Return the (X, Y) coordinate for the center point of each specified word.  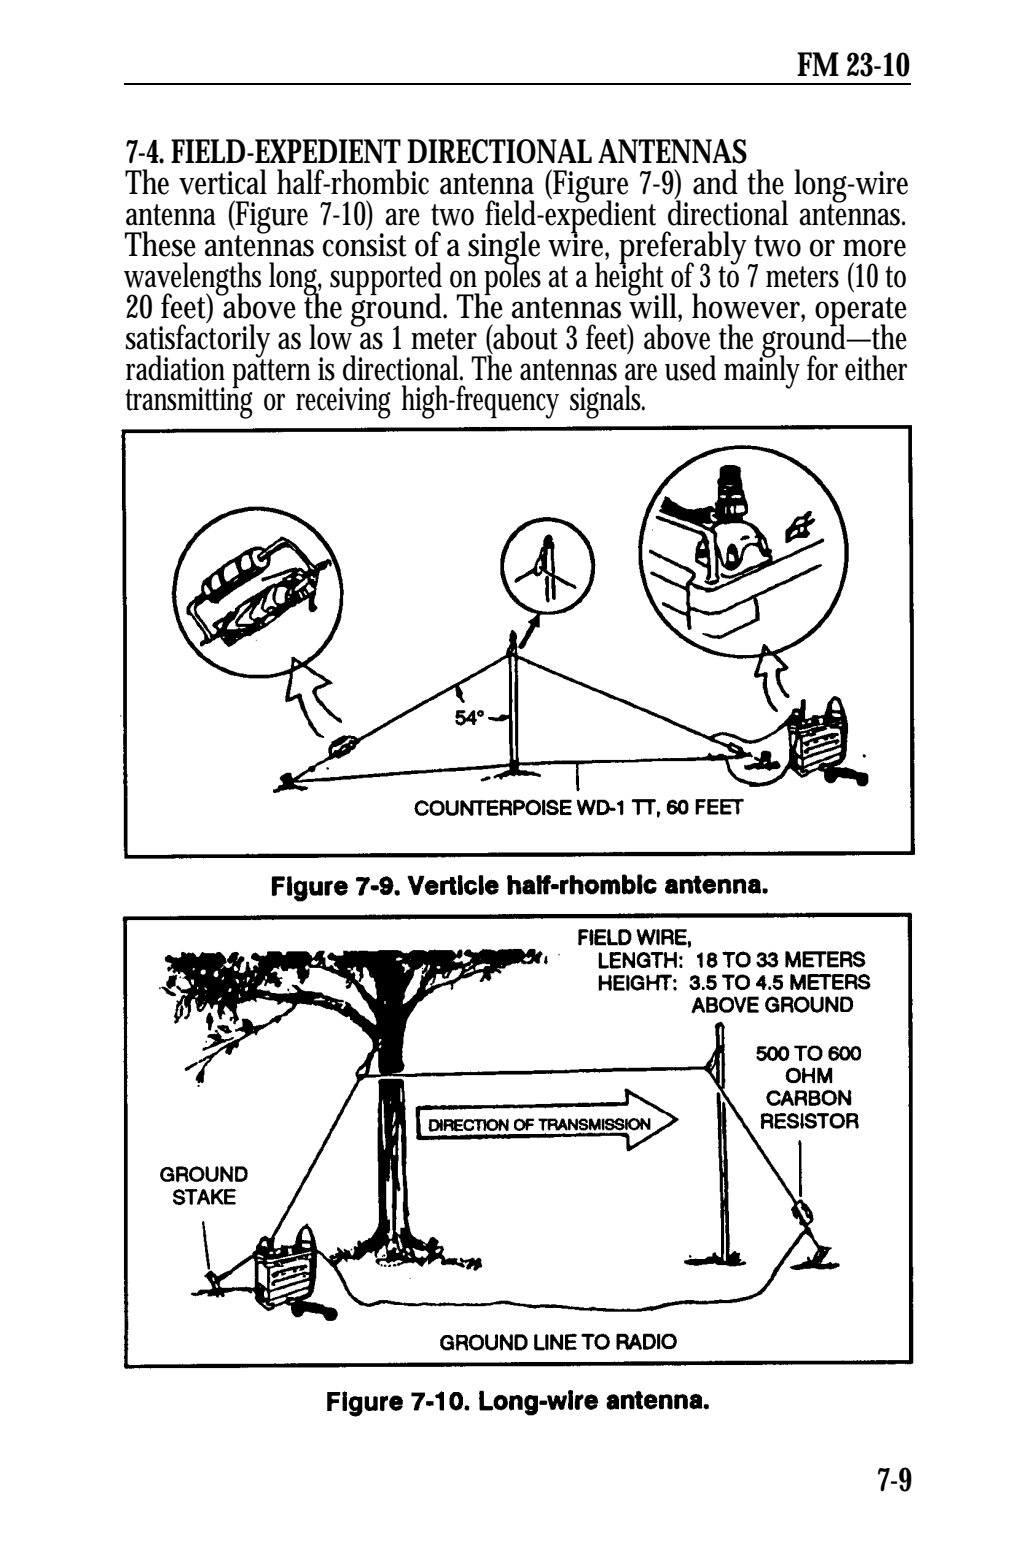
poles (514, 279)
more (874, 248)
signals (607, 402)
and (715, 182)
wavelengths (192, 280)
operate (861, 312)
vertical (223, 182)
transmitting (189, 402)
